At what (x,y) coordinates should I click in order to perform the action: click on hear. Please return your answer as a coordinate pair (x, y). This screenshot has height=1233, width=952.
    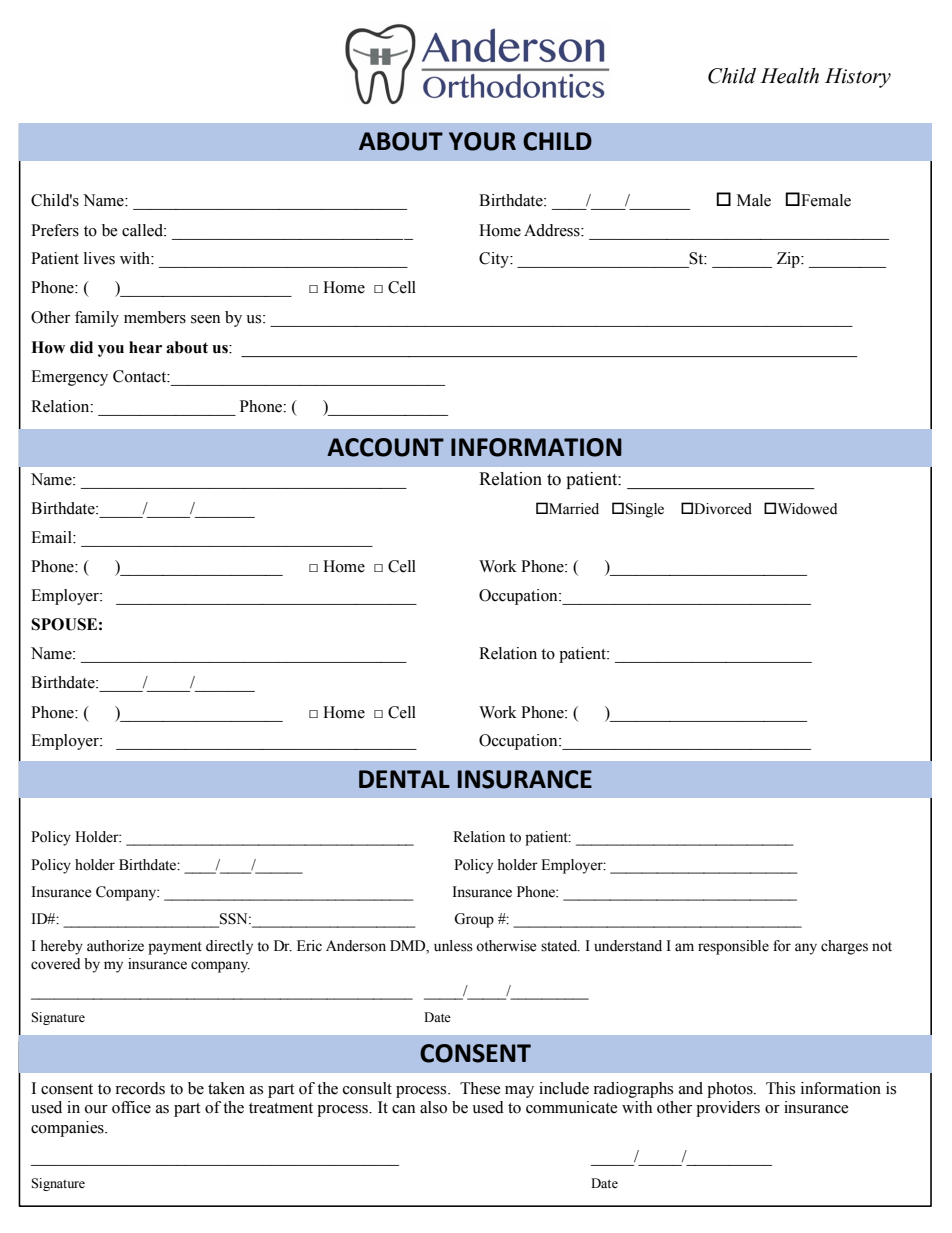
    Looking at the image, I should click on (145, 347).
